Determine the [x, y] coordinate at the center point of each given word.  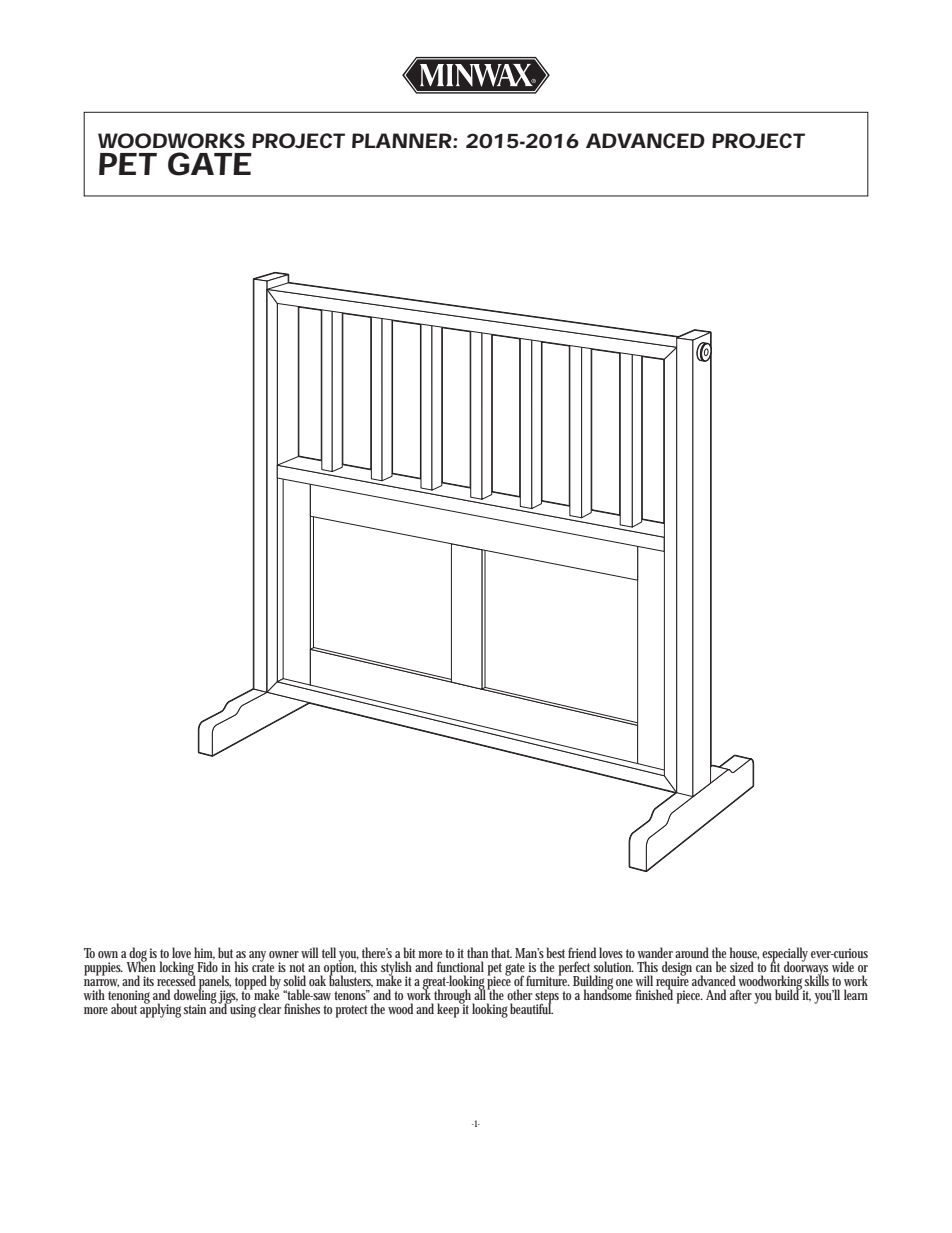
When [143, 966]
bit [411, 952]
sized [744, 966]
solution [613, 966]
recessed [176, 980]
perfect [576, 969]
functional [460, 966]
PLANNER [403, 140]
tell [329, 952]
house [744, 953]
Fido [209, 966]
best [558, 952]
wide [843, 966]
